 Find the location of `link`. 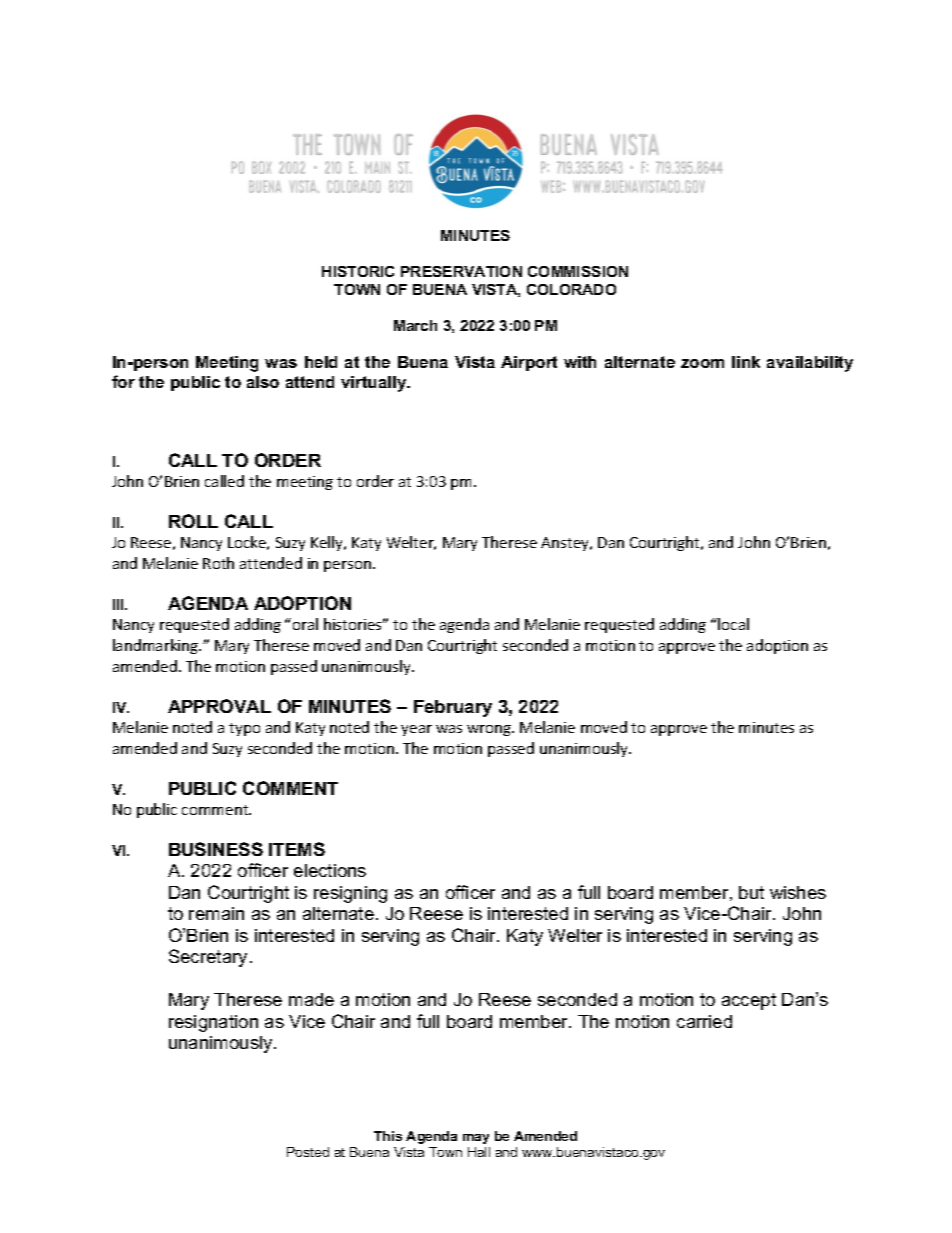

link is located at coordinates (746, 362).
